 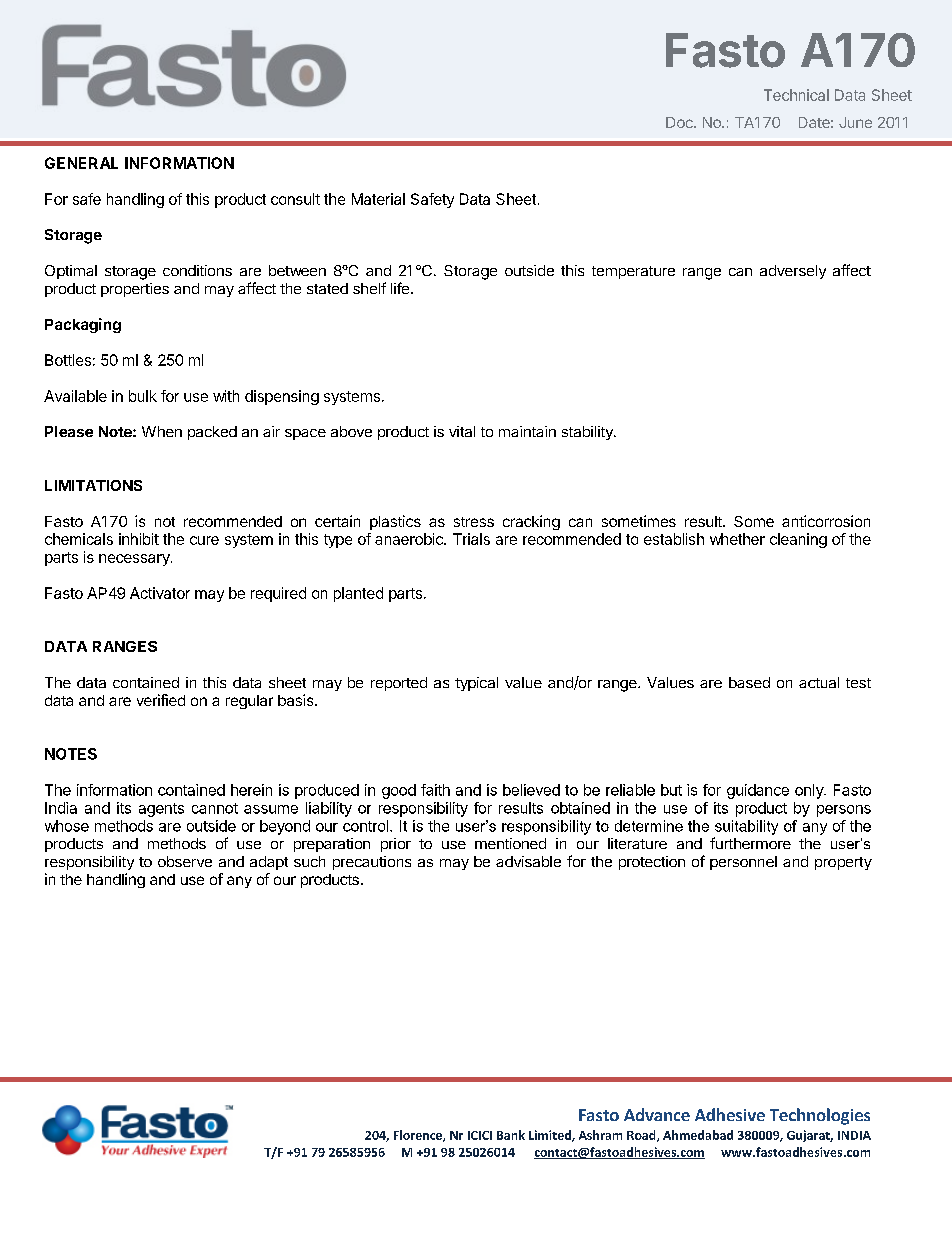 What do you see at coordinates (160, 593) in the document?
I see `Activator` at bounding box center [160, 593].
